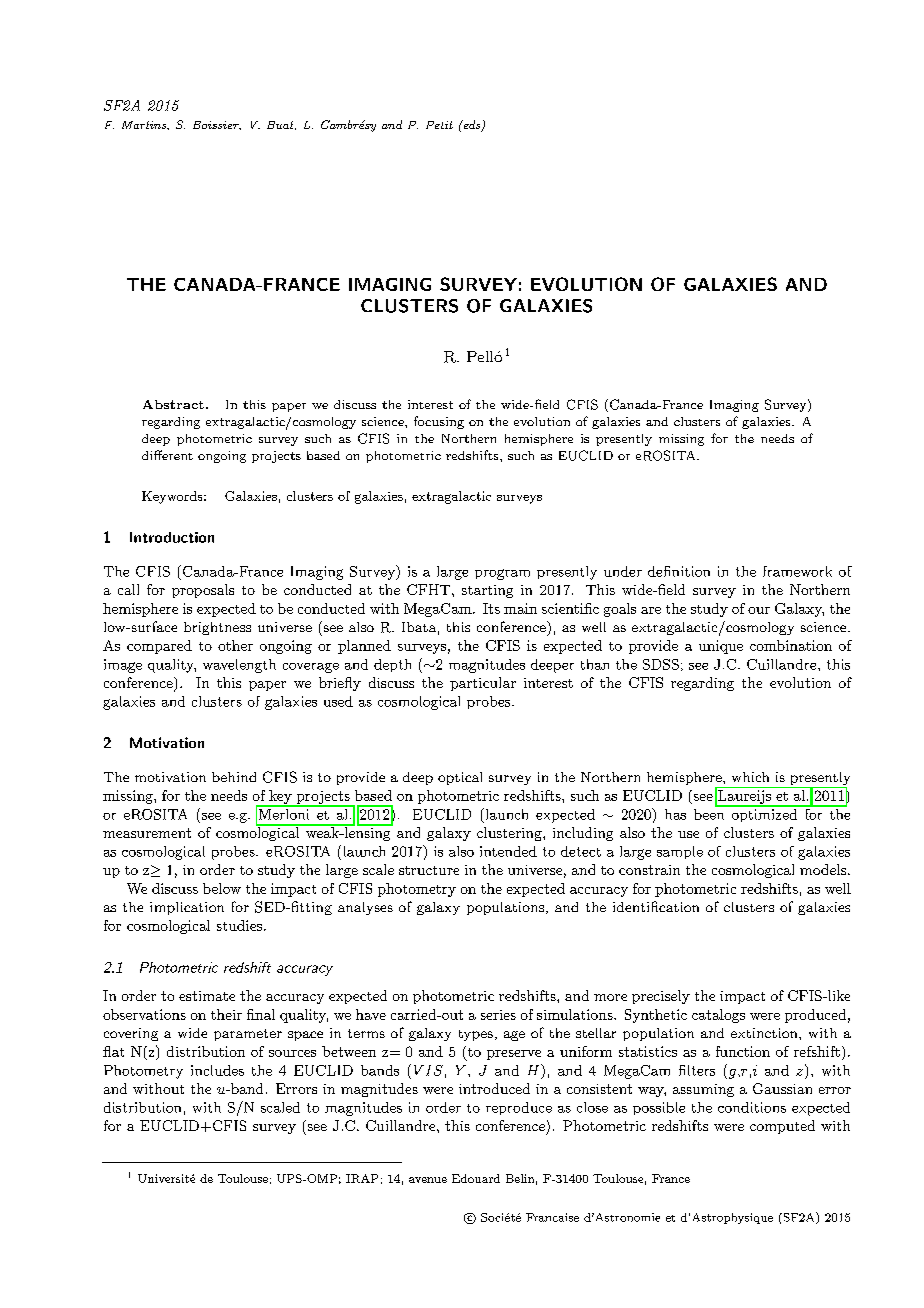  Describe the element at coordinates (217, 1070) in the screenshot. I see `includes` at that location.
